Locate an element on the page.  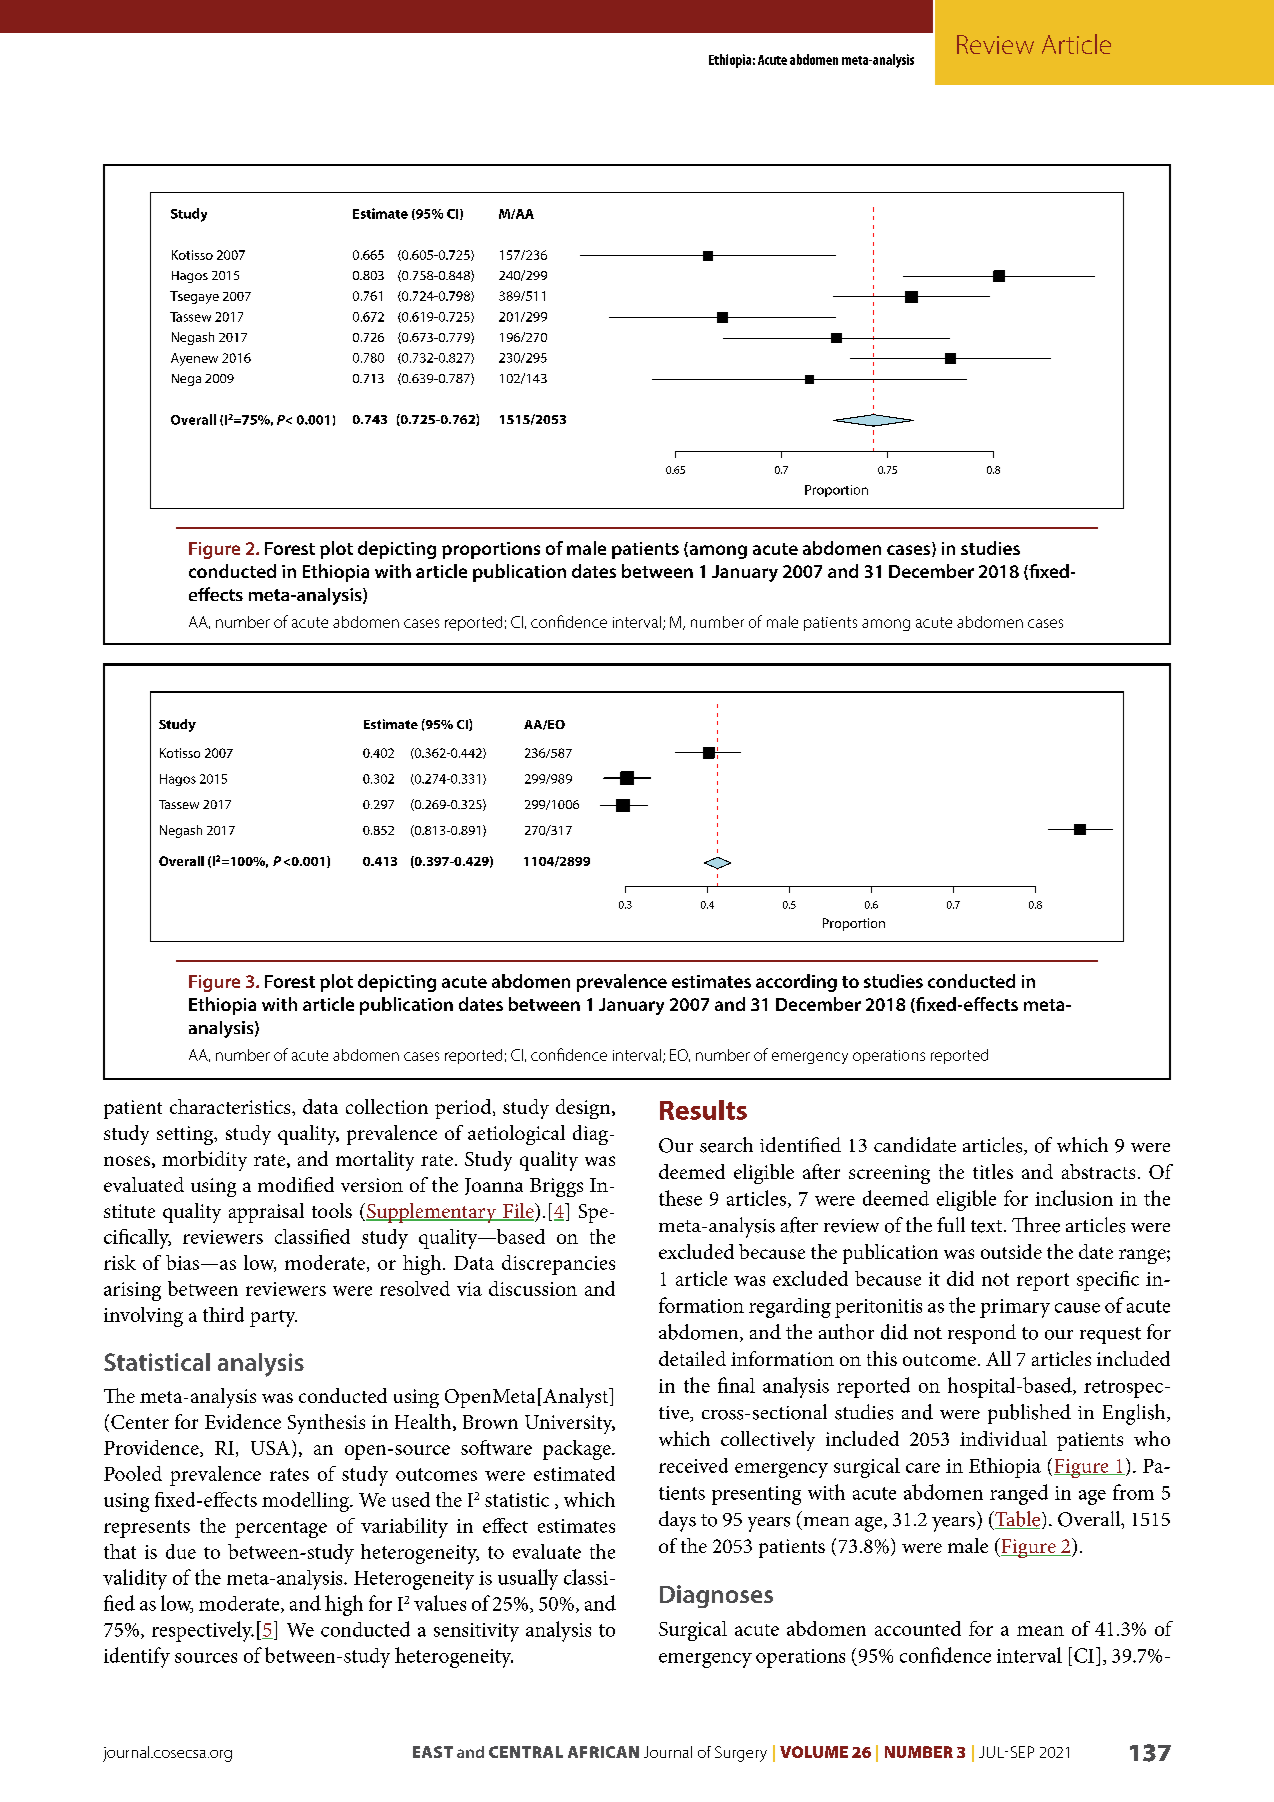
validity is located at coordinates (135, 1579).
